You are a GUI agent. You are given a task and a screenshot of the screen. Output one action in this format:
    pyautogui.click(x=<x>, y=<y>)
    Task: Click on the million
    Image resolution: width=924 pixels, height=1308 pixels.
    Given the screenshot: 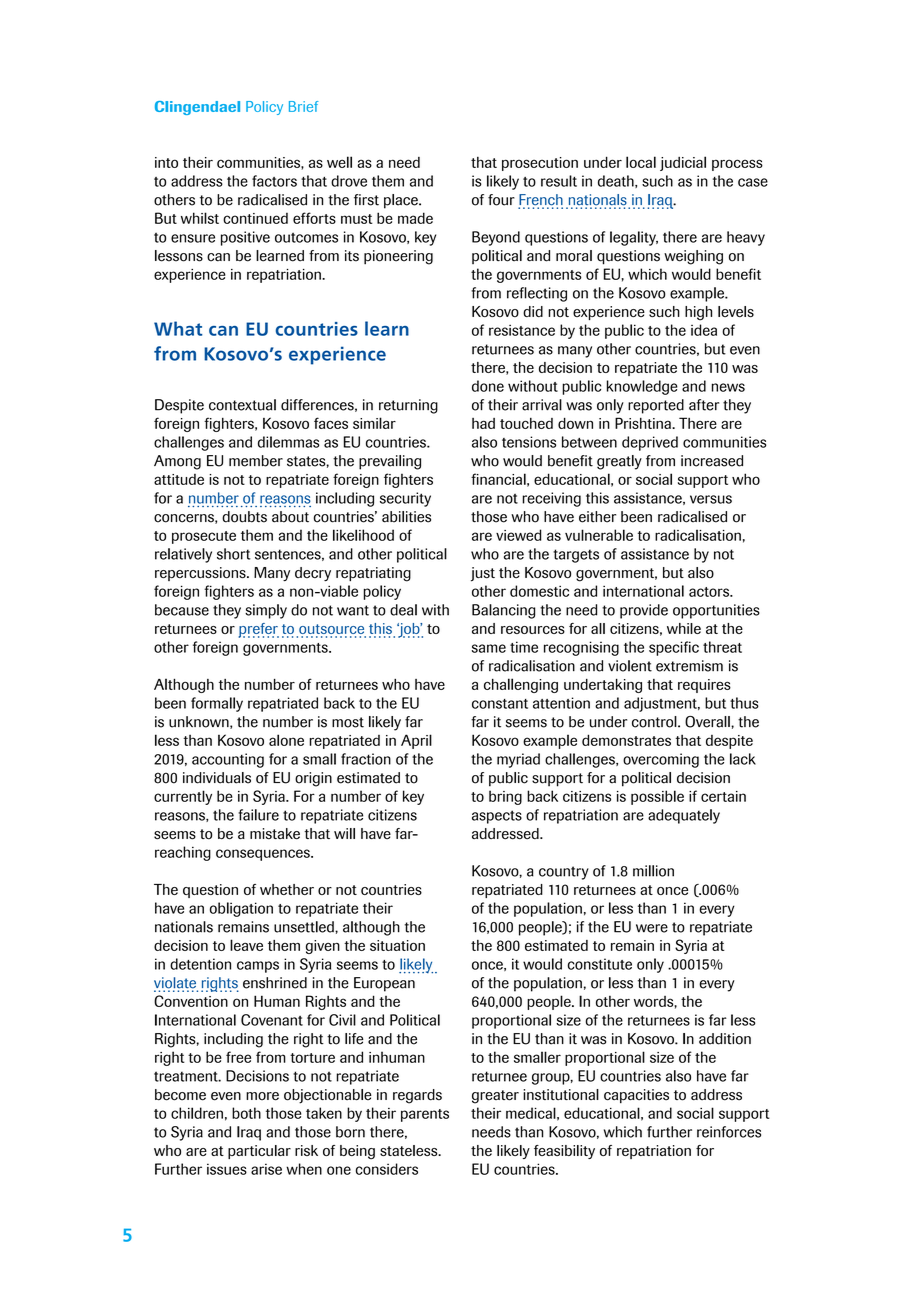 What is the action you would take?
    pyautogui.click(x=653, y=871)
